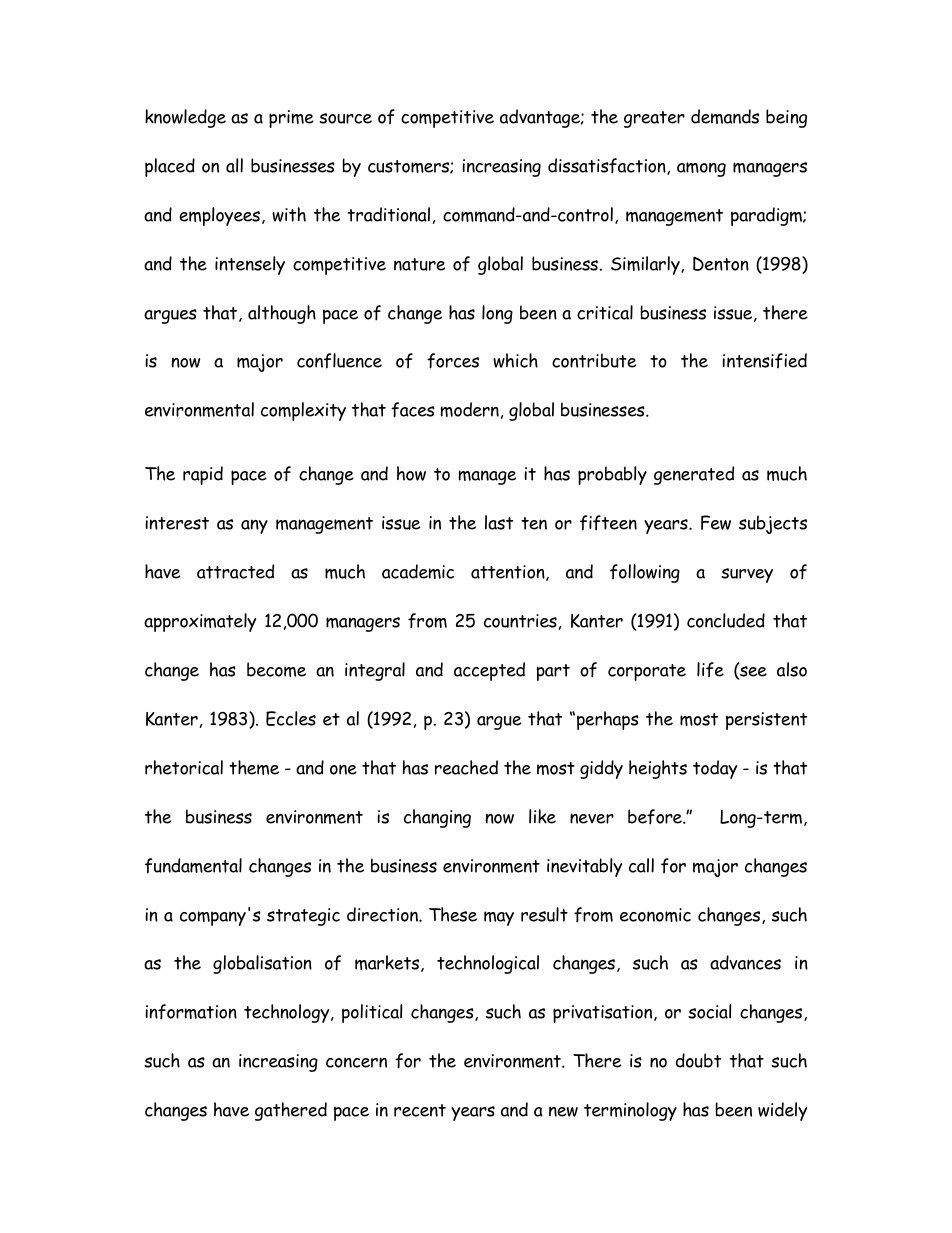  Describe the element at coordinates (291, 718) in the screenshot. I see `Eccles` at that location.
